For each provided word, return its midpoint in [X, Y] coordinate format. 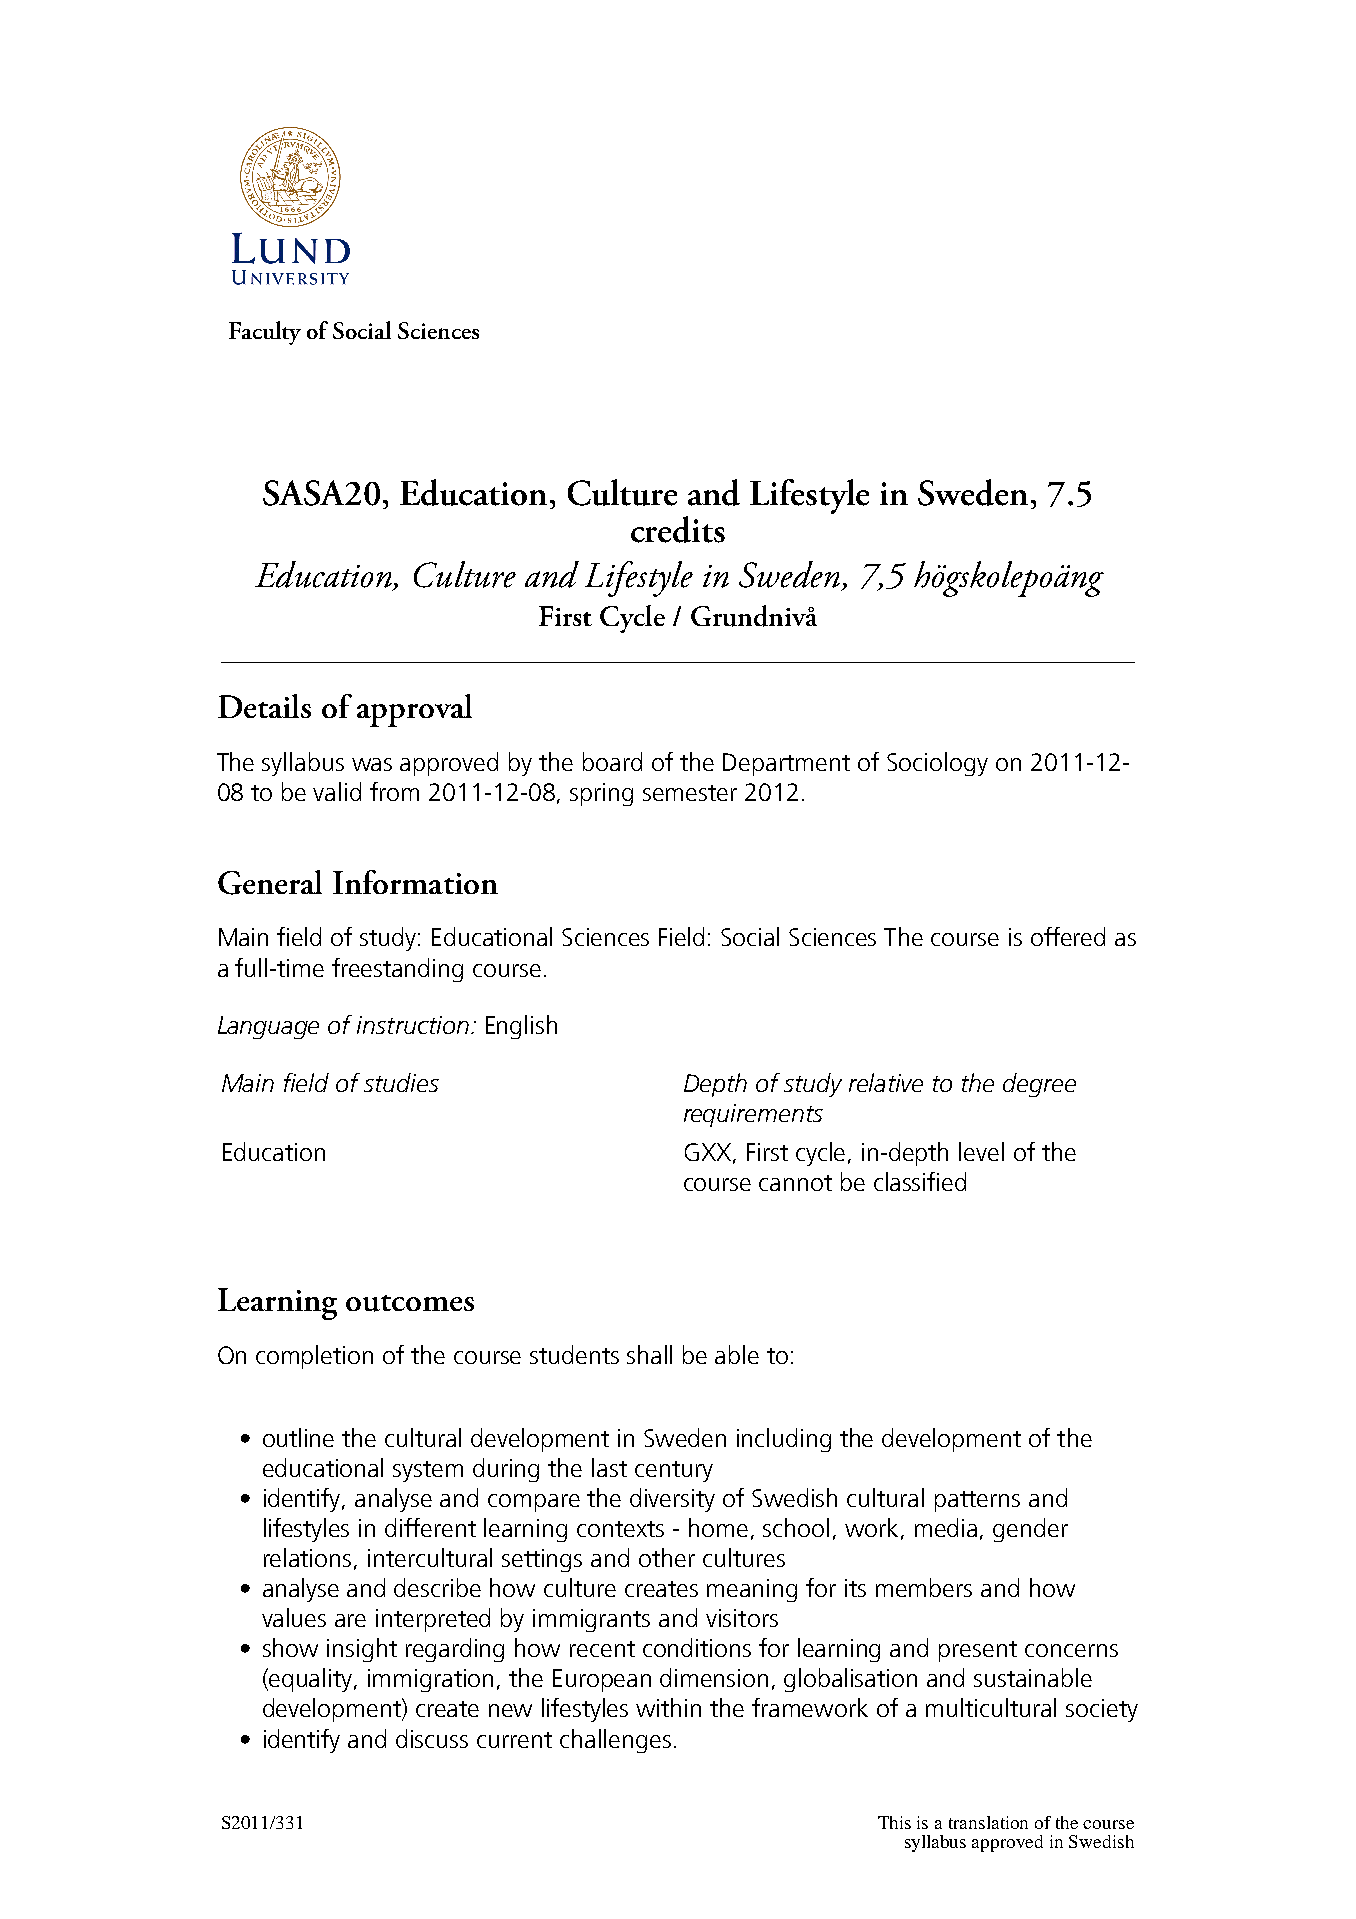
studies [401, 1082]
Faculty [265, 333]
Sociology [937, 764]
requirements [753, 1115]
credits [678, 529]
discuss [432, 1738]
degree [1039, 1085]
